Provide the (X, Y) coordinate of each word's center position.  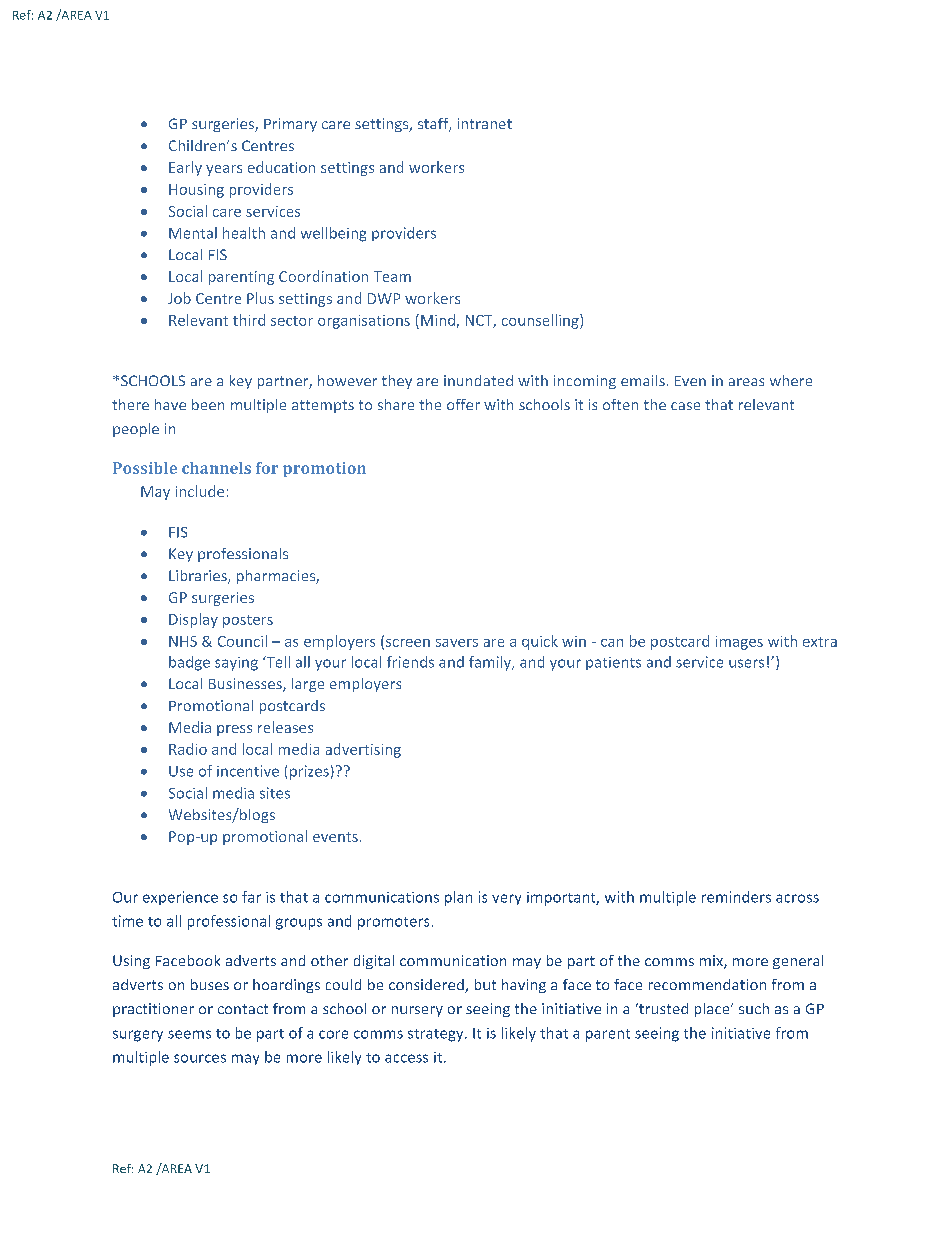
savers (457, 643)
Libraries (199, 577)
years (224, 170)
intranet (485, 123)
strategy (437, 1035)
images (739, 643)
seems (189, 1034)
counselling (541, 321)
